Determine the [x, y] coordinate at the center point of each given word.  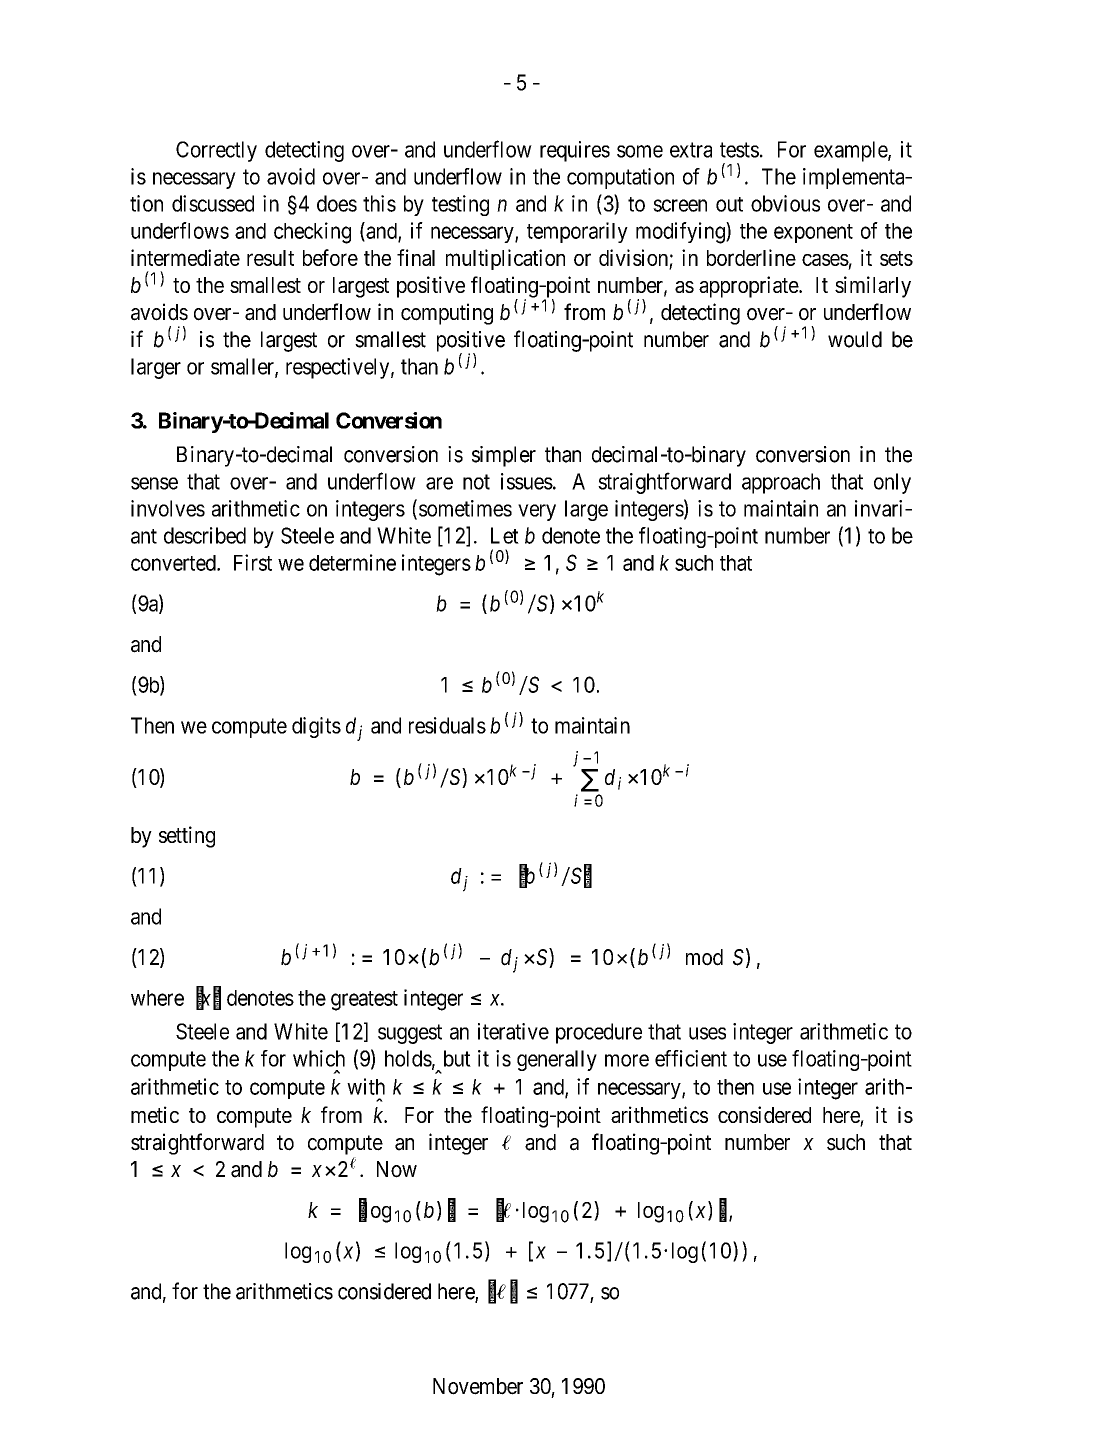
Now [397, 1169]
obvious [785, 203]
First [253, 562]
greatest [364, 1001]
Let [505, 535]
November [478, 1386]
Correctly [216, 151]
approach [781, 483]
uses [707, 1033]
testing [460, 205]
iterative [513, 1031]
